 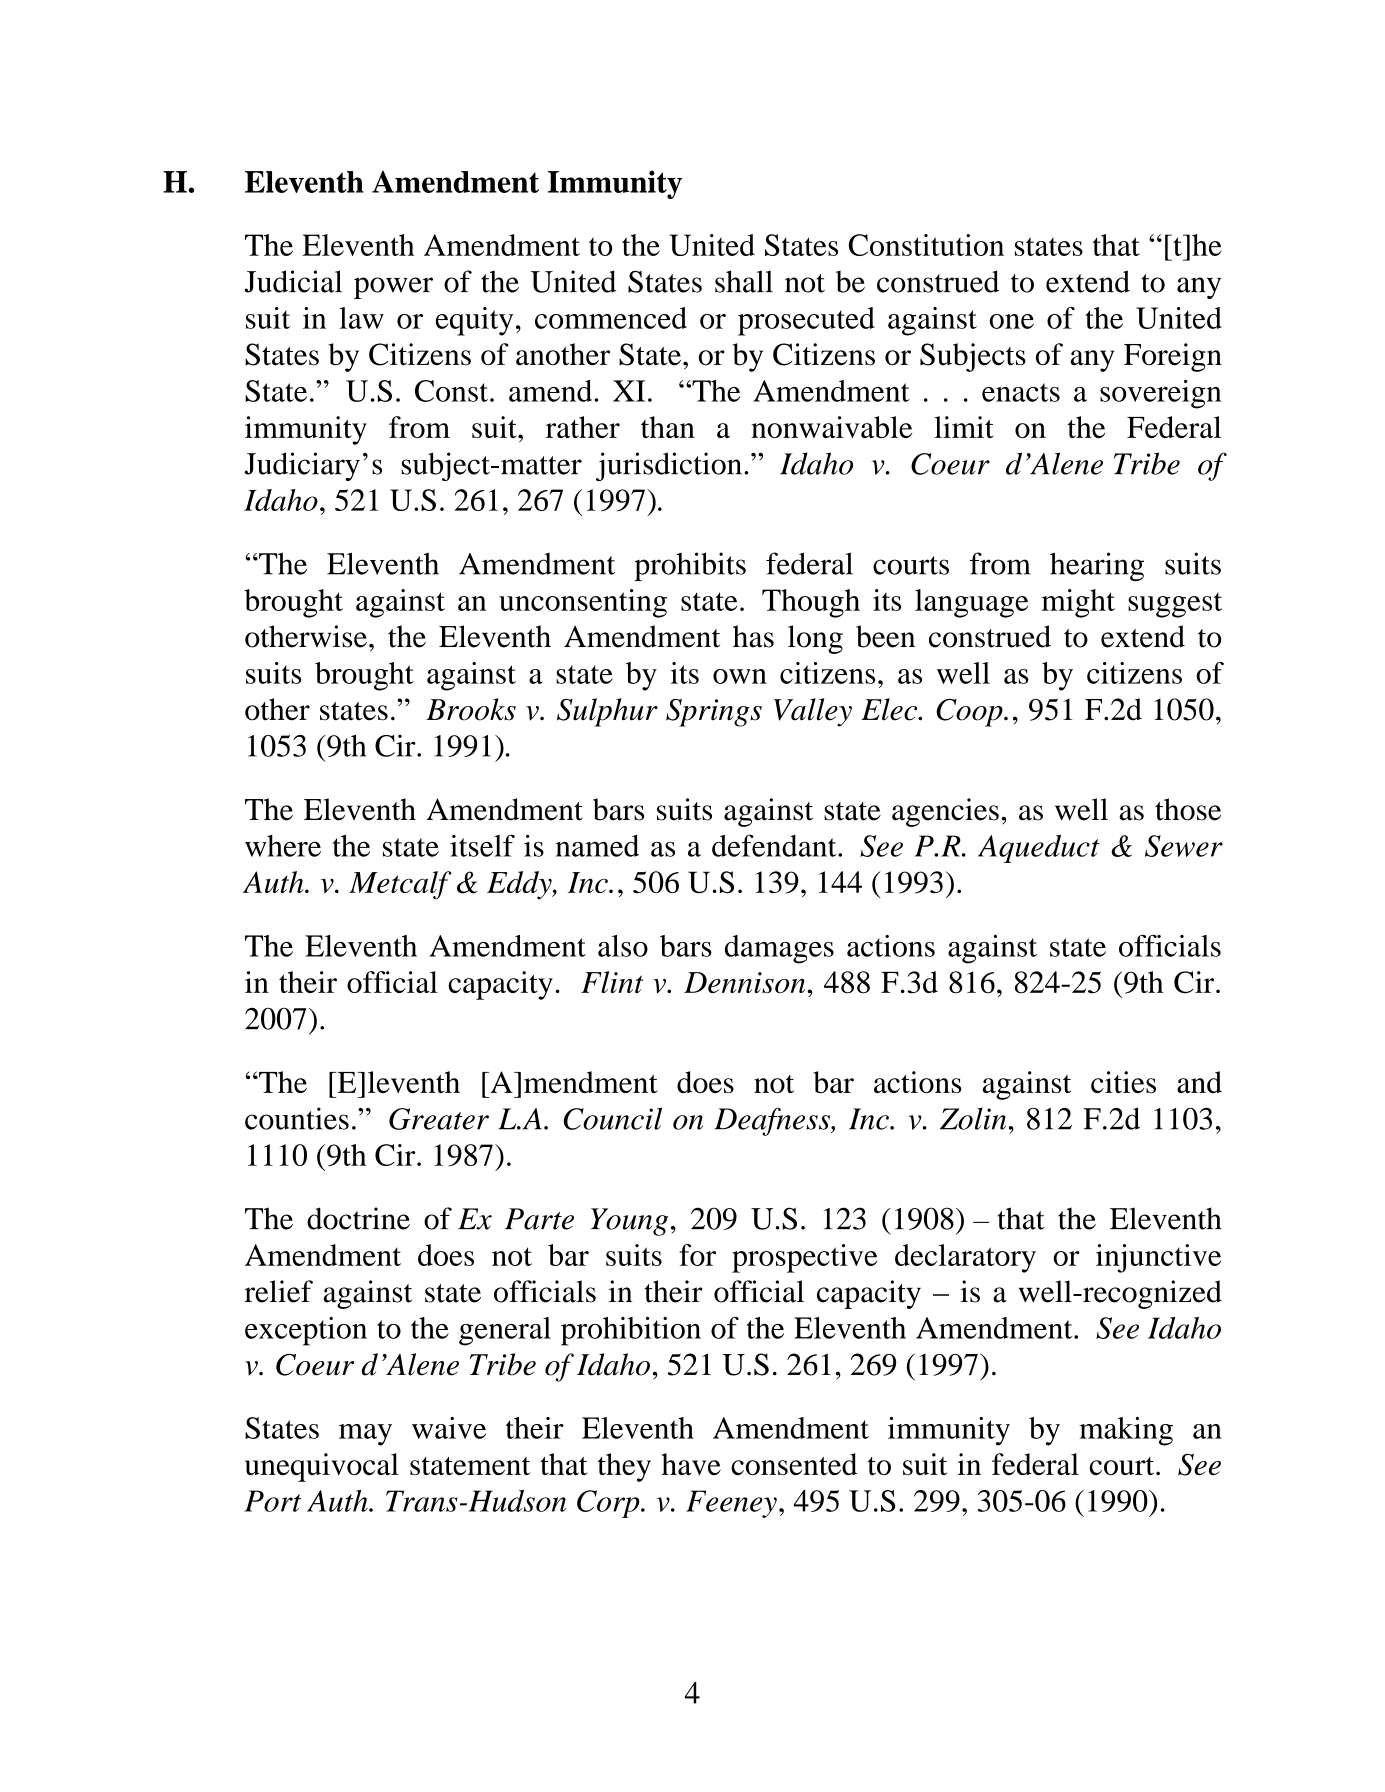 What do you see at coordinates (365, 1435) in the image?
I see `may` at bounding box center [365, 1435].
